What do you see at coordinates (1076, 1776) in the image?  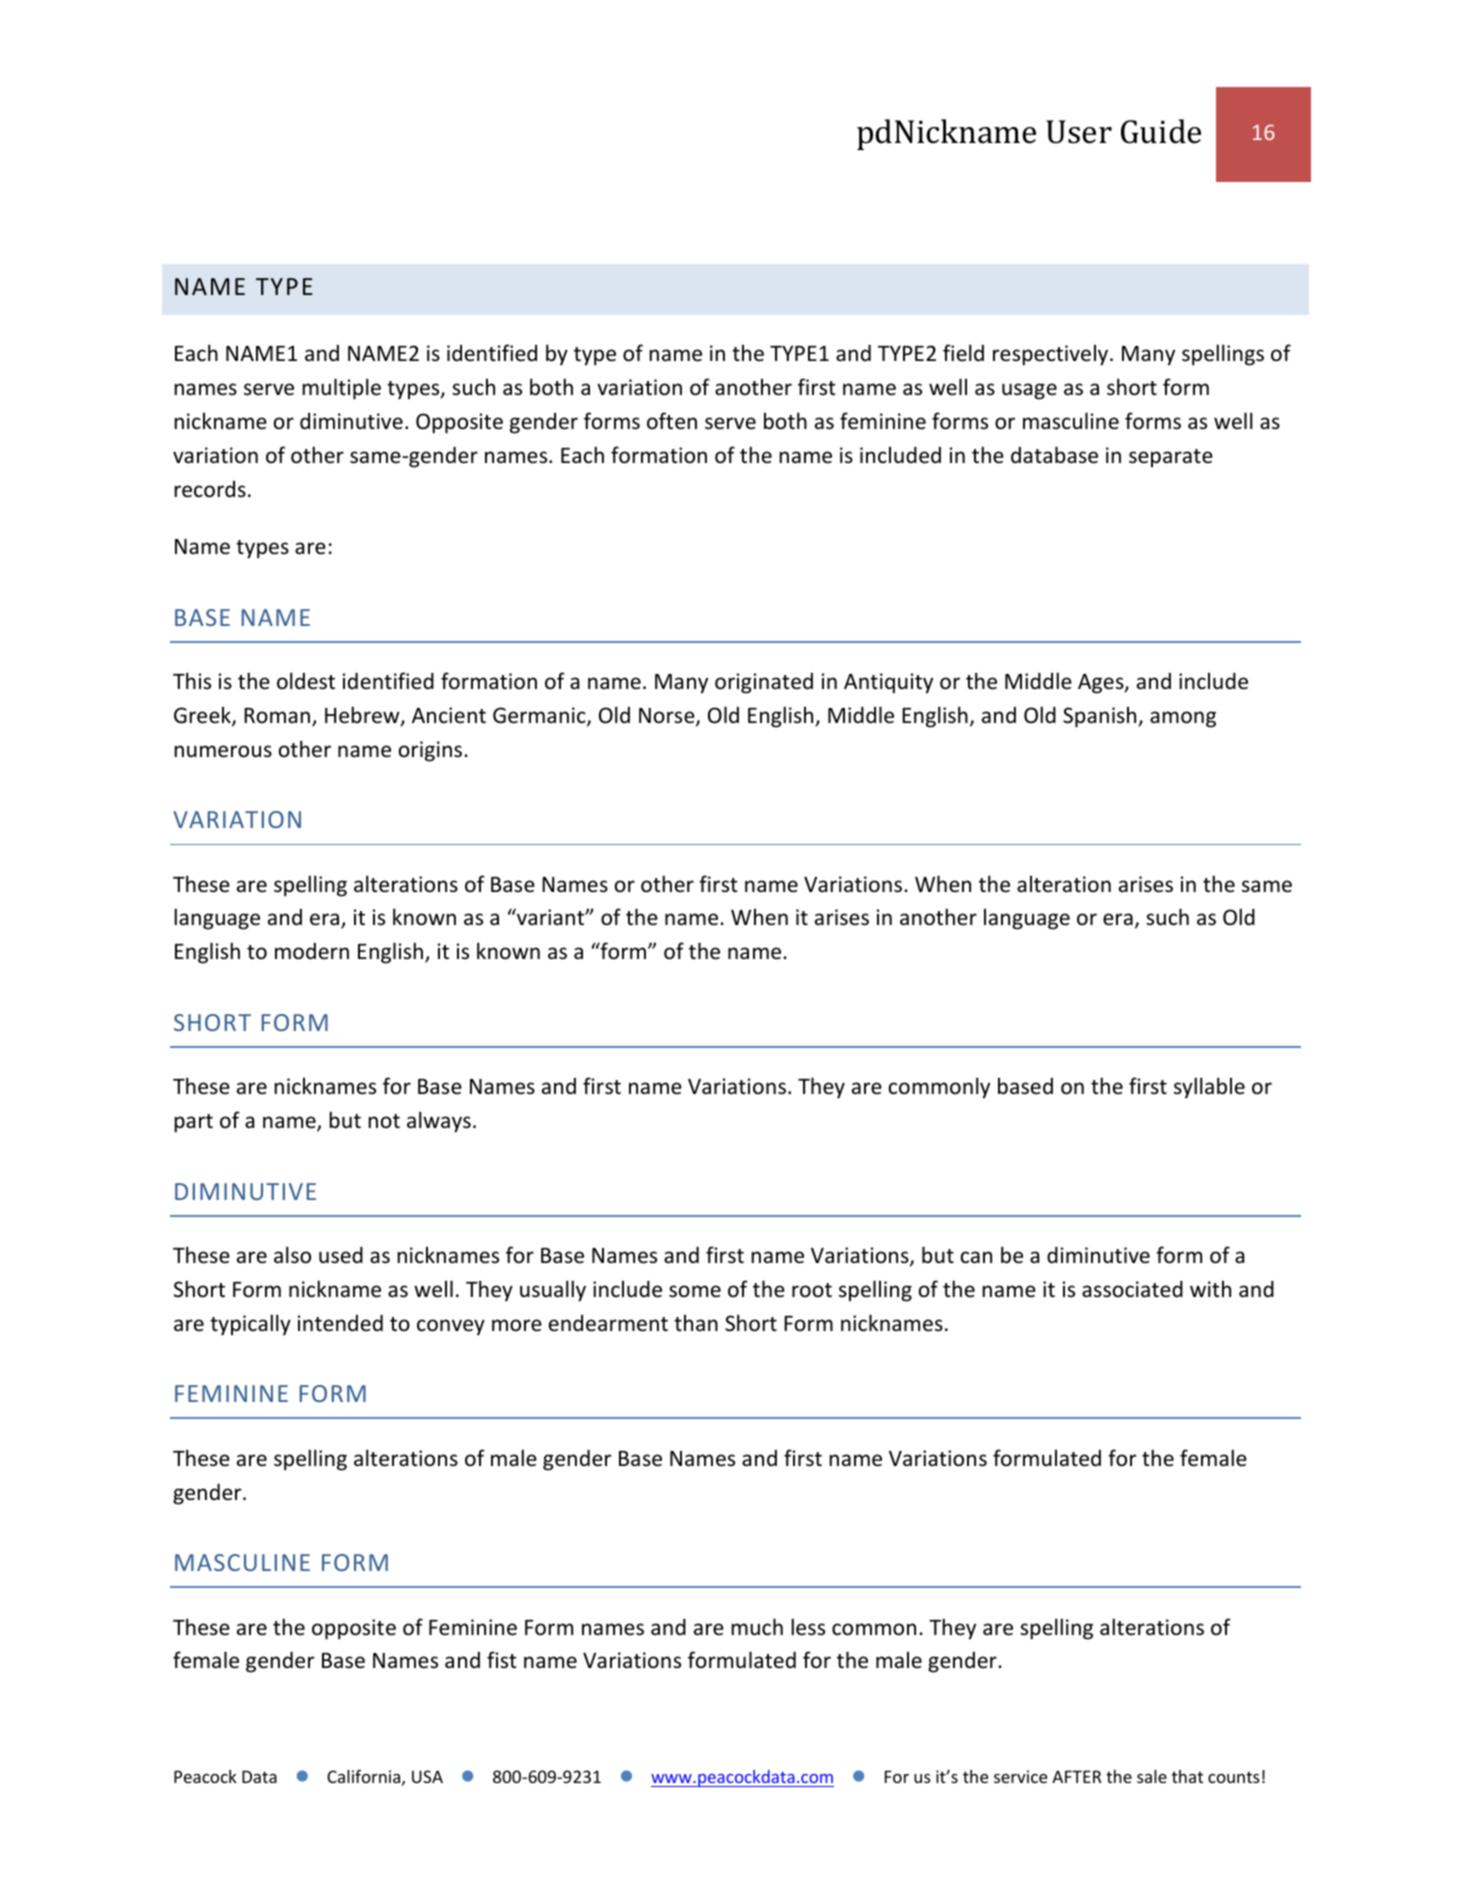 I see `AFTER` at bounding box center [1076, 1776].
